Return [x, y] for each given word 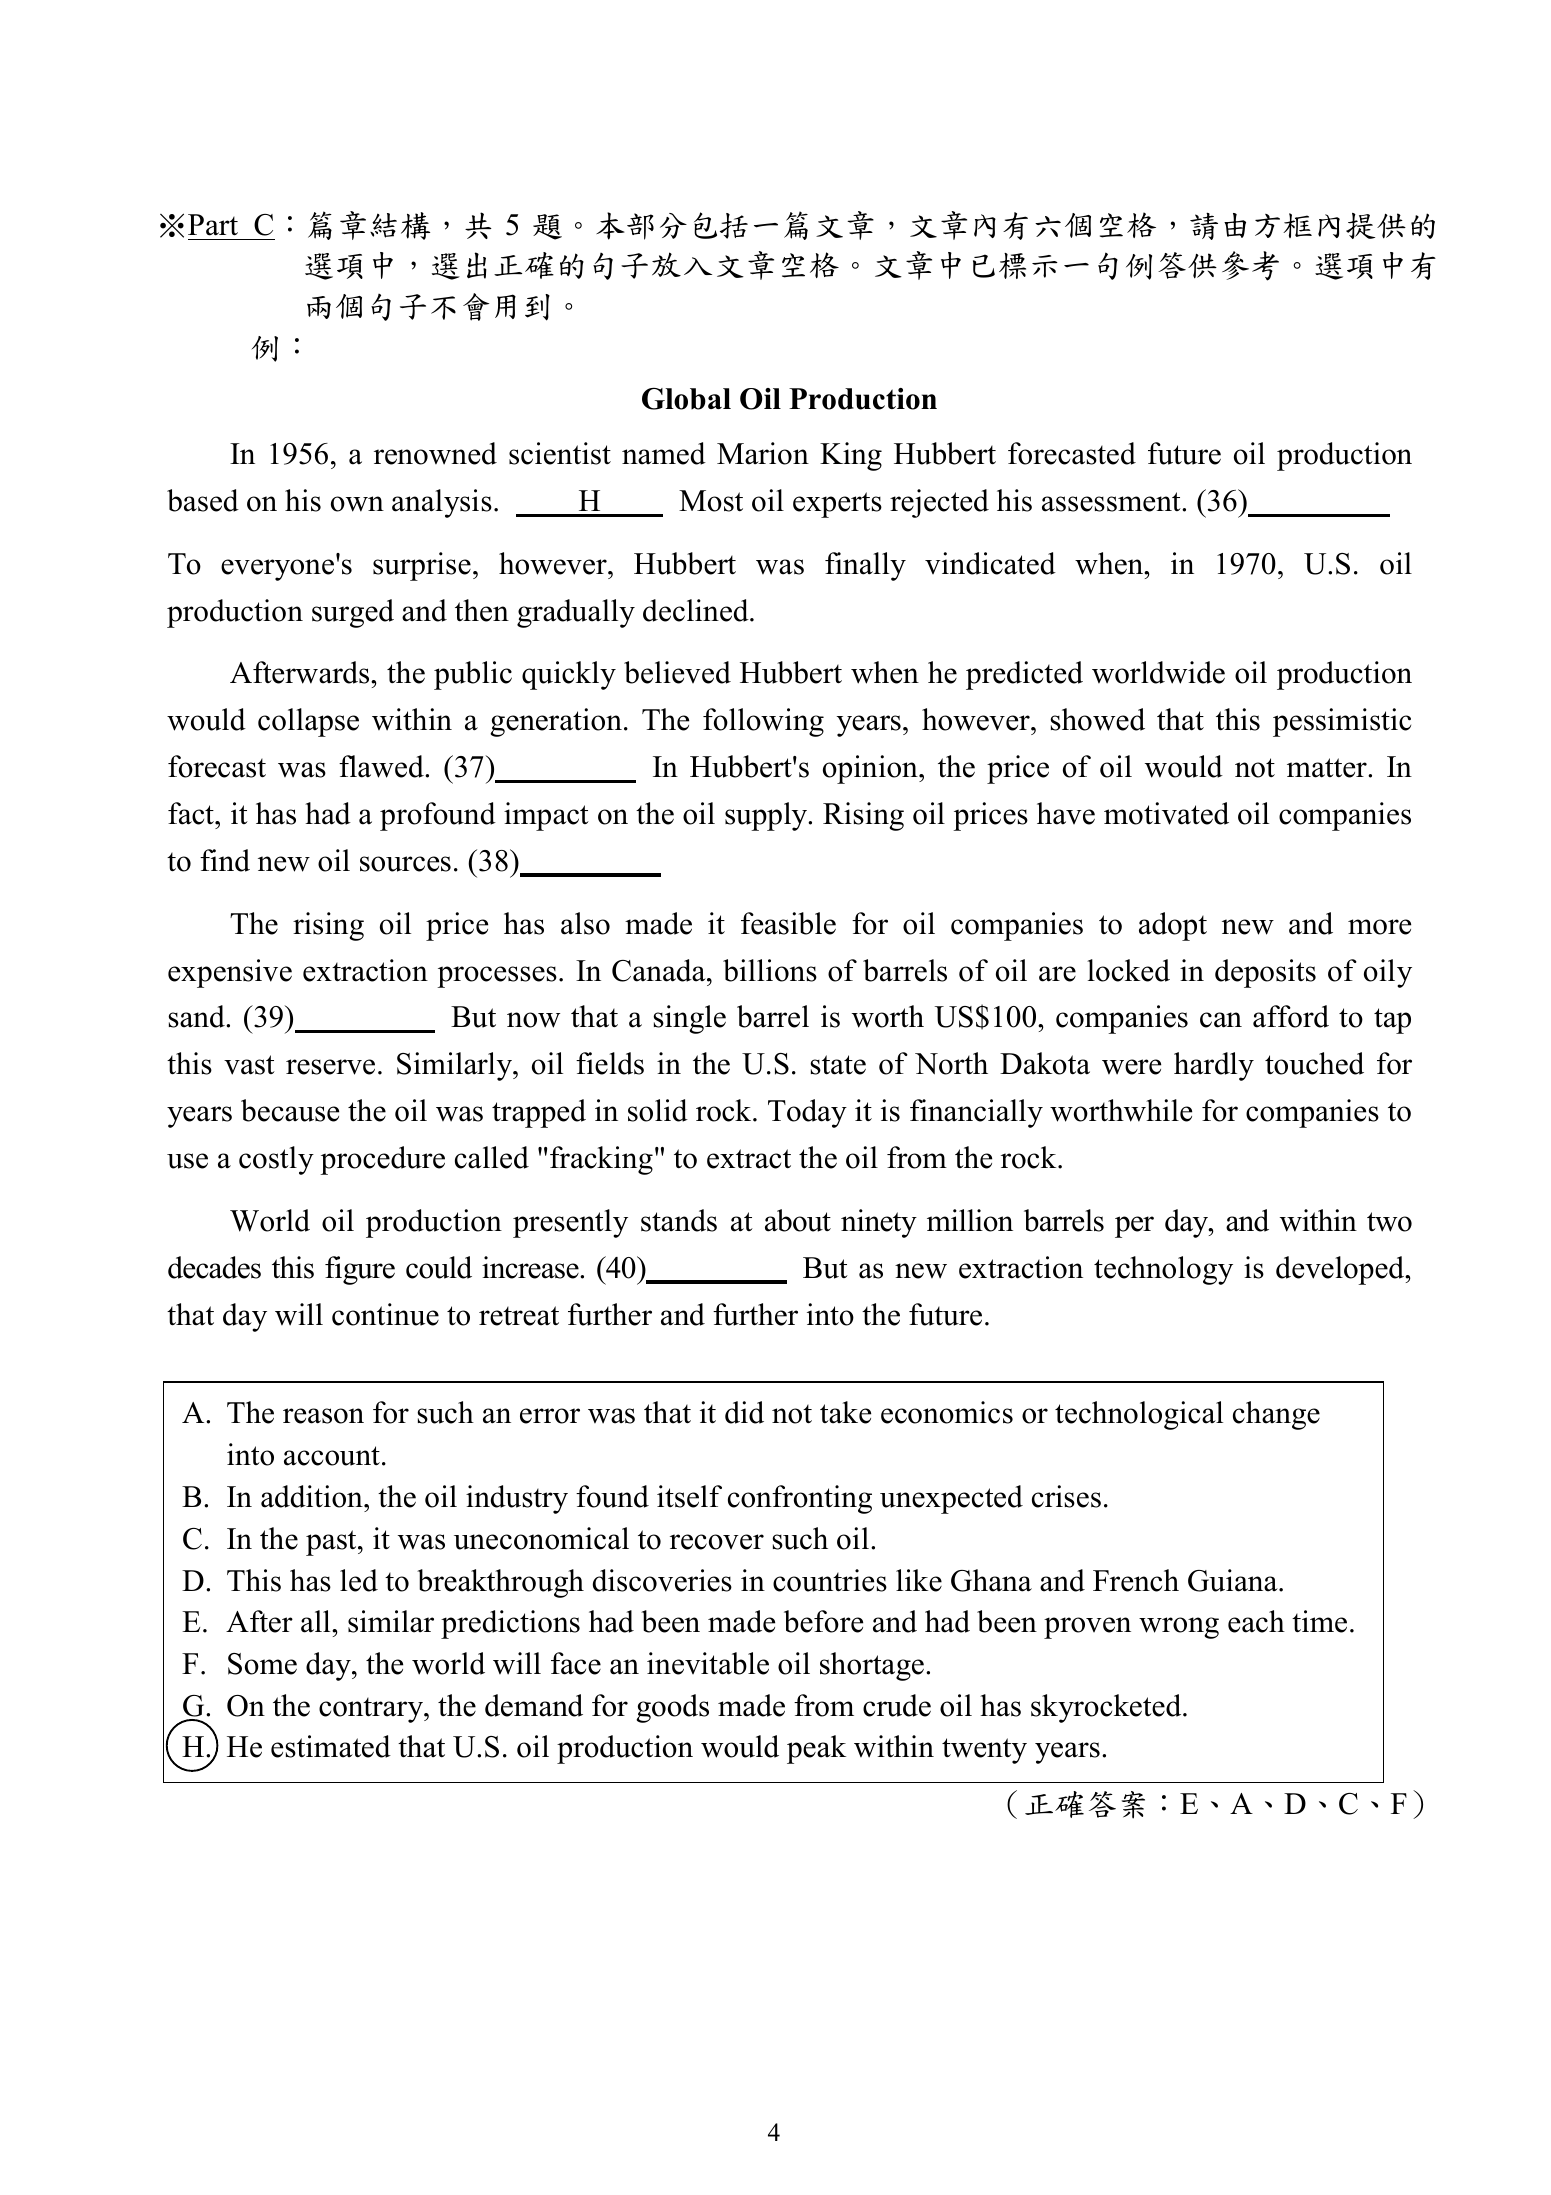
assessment [1112, 502]
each [1256, 1621]
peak [816, 1749]
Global [686, 399]
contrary [372, 1710]
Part [213, 225]
